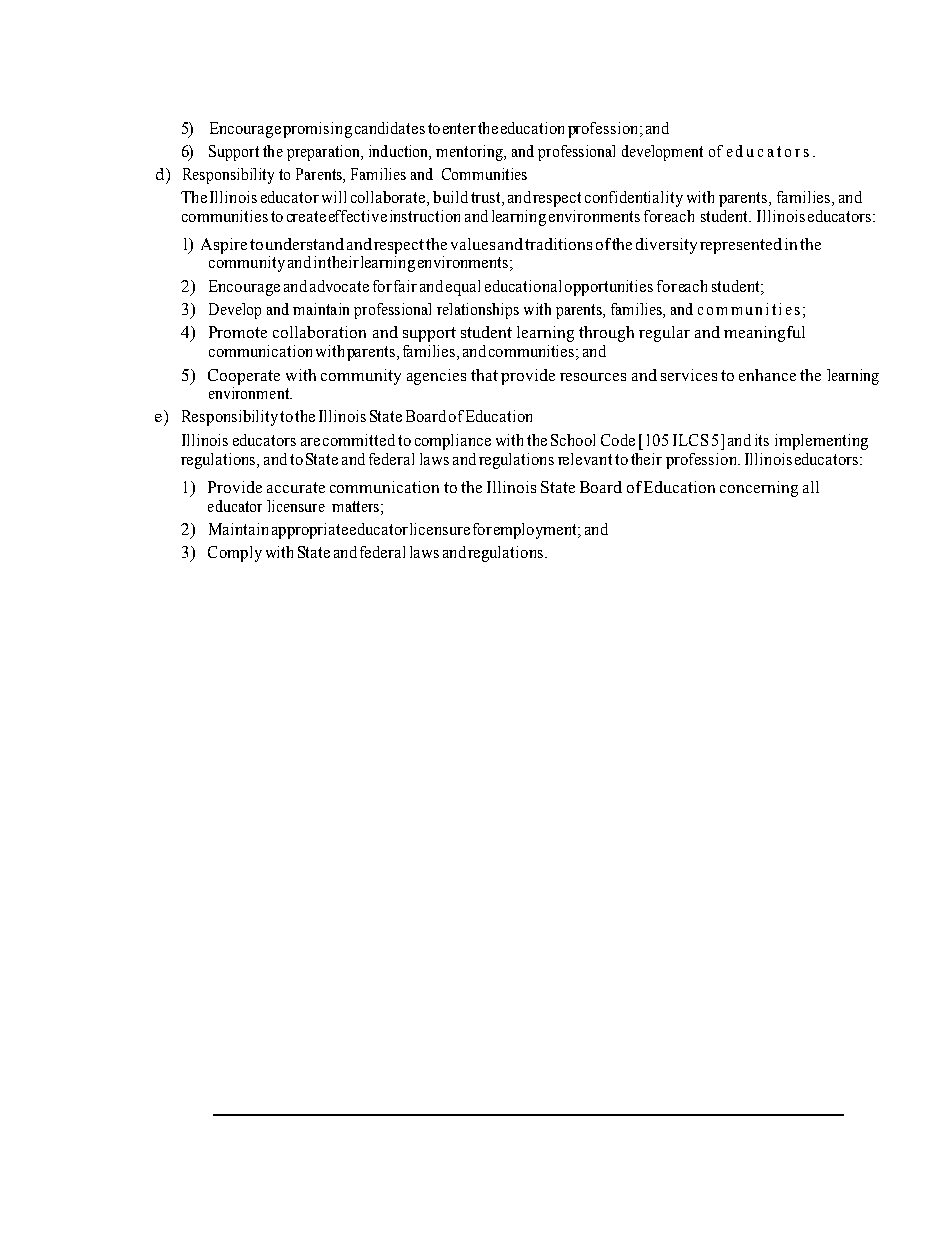 This document has width=952, height=1233. I want to click on compliance, so click(453, 442).
